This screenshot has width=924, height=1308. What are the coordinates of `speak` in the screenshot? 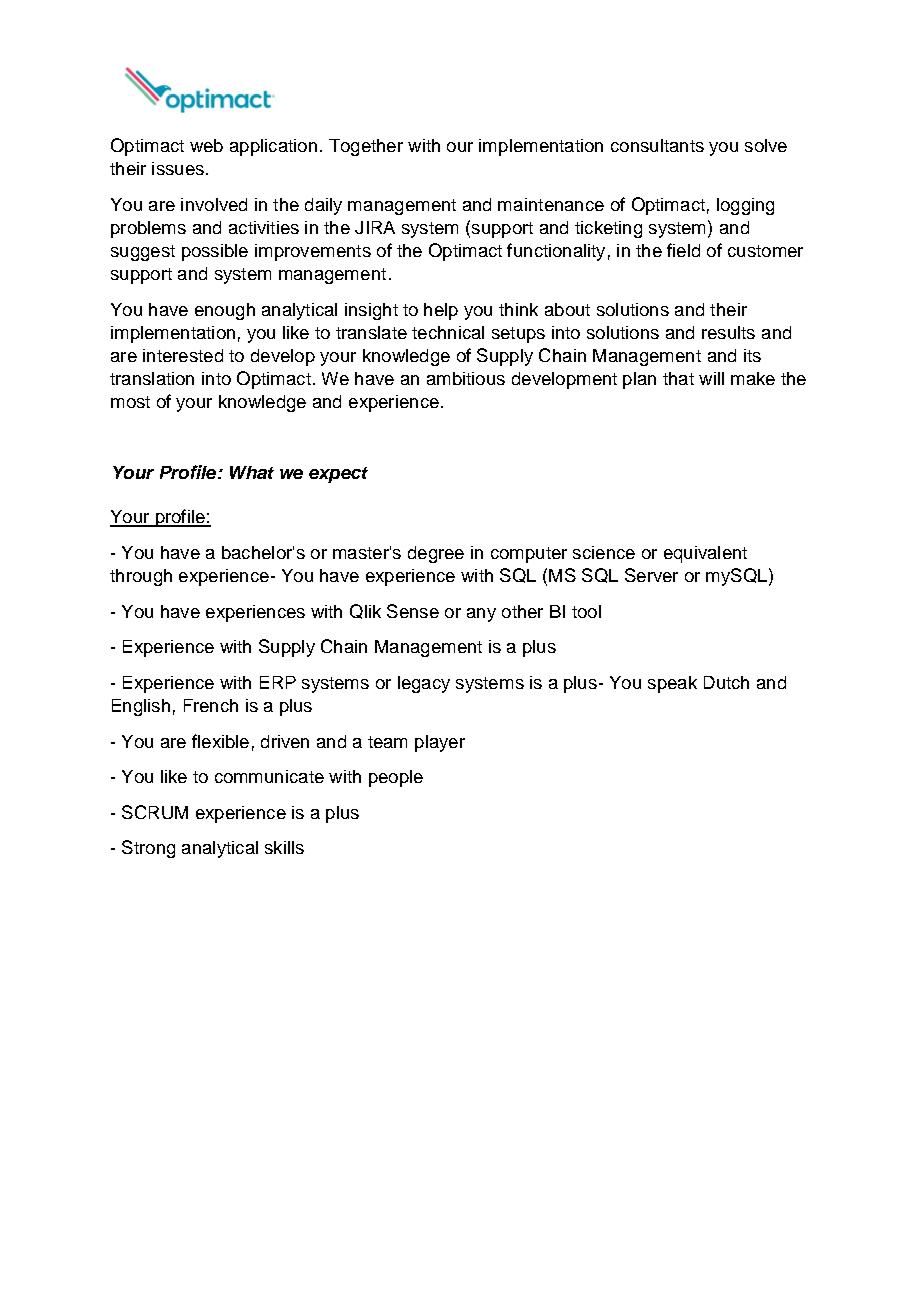 It's located at (672, 684).
